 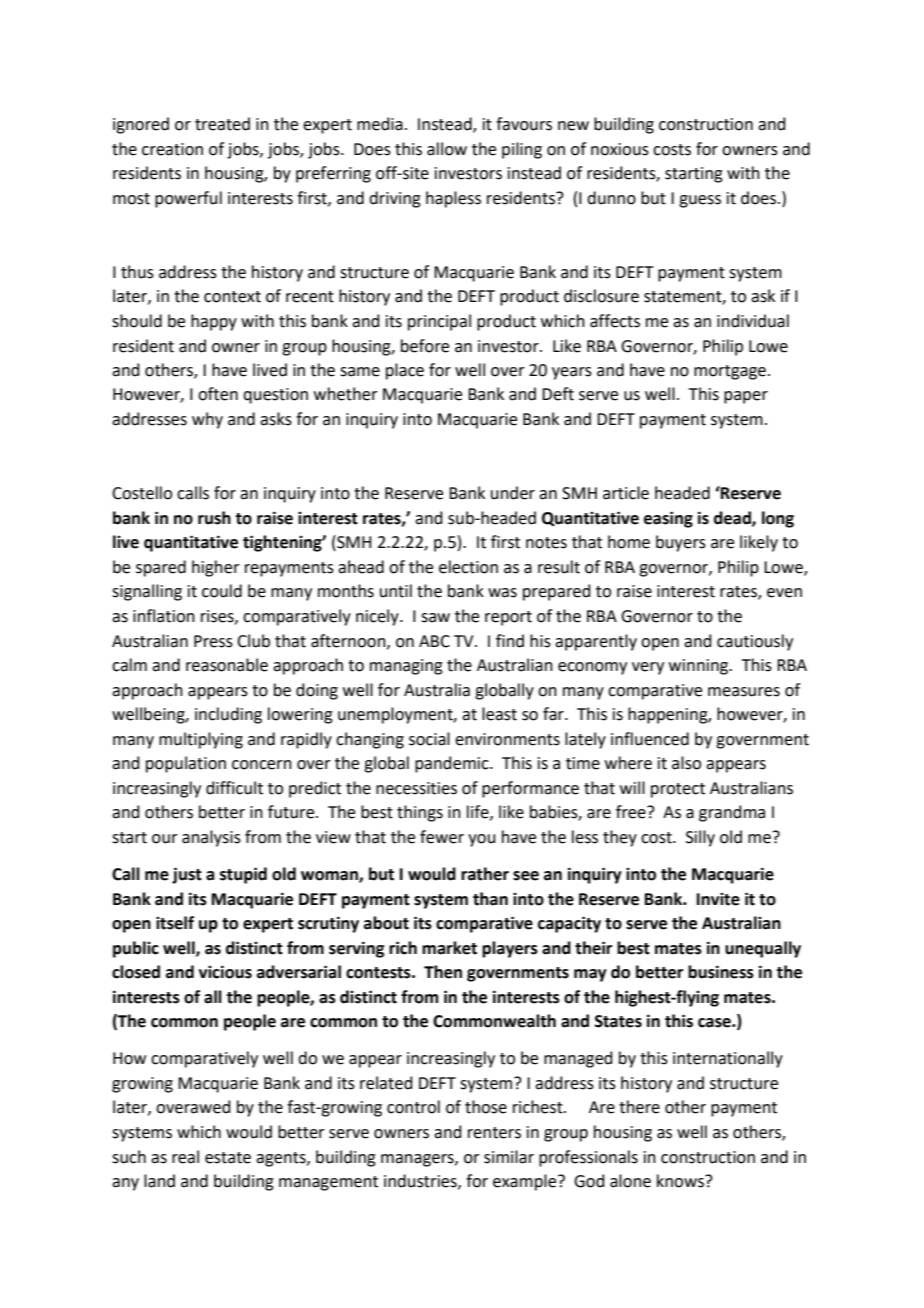 I want to click on creation, so click(x=172, y=149).
